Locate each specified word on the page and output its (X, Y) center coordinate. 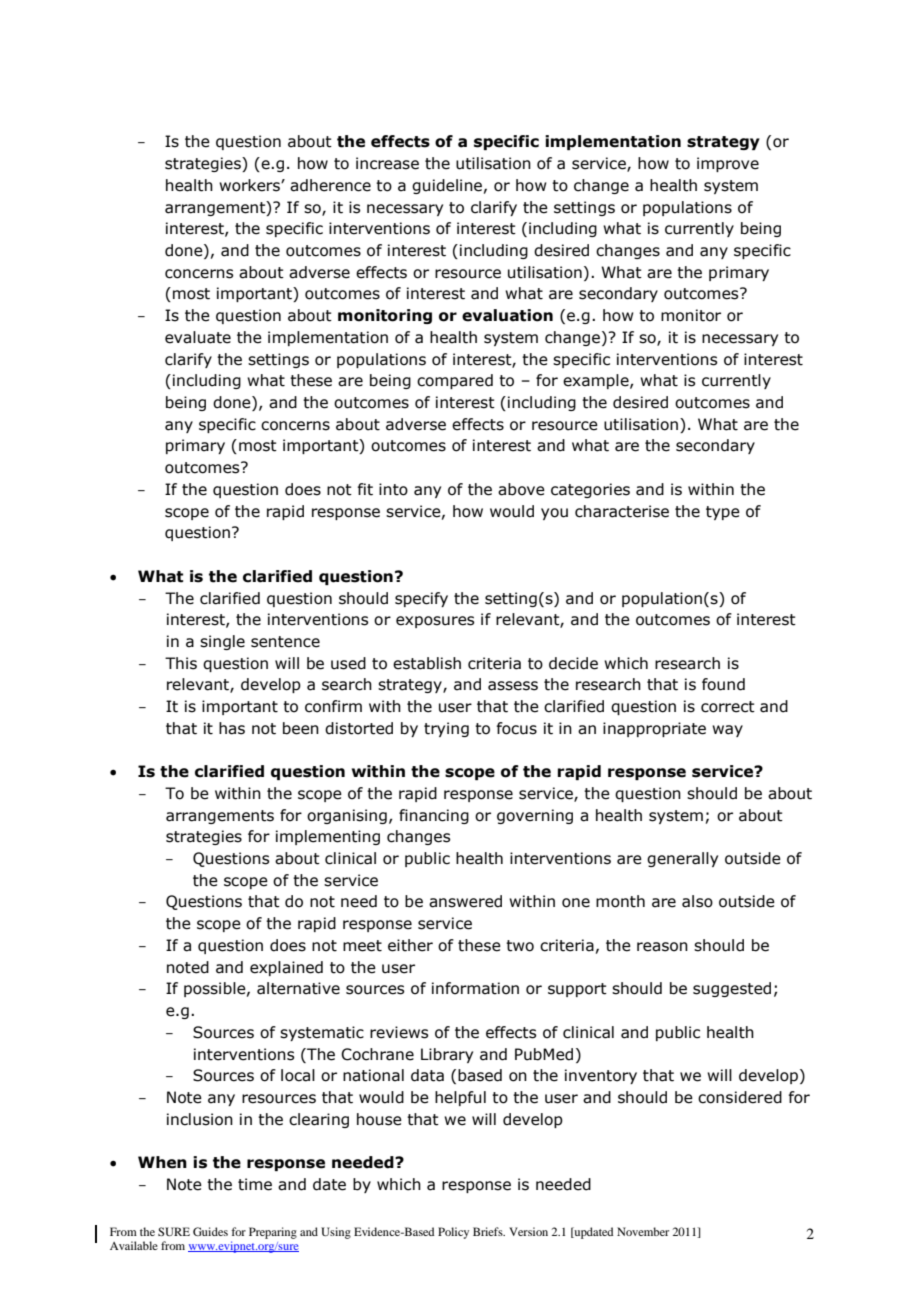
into (393, 489)
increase (387, 163)
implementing (328, 837)
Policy (453, 1233)
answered (465, 901)
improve (728, 164)
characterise (622, 511)
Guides (210, 1231)
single (222, 642)
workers (250, 185)
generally (682, 859)
